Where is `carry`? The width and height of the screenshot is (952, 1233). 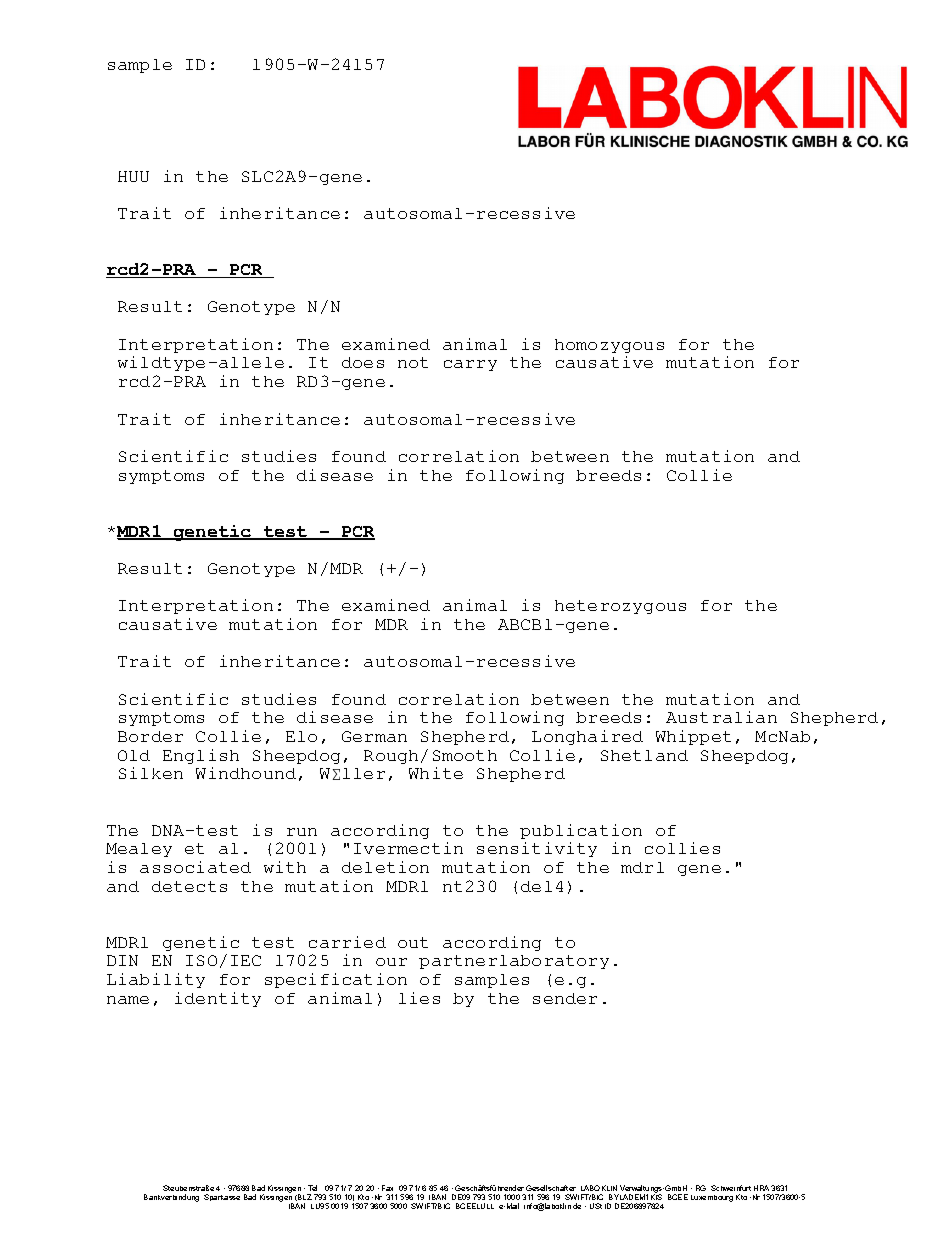 carry is located at coordinates (470, 365).
